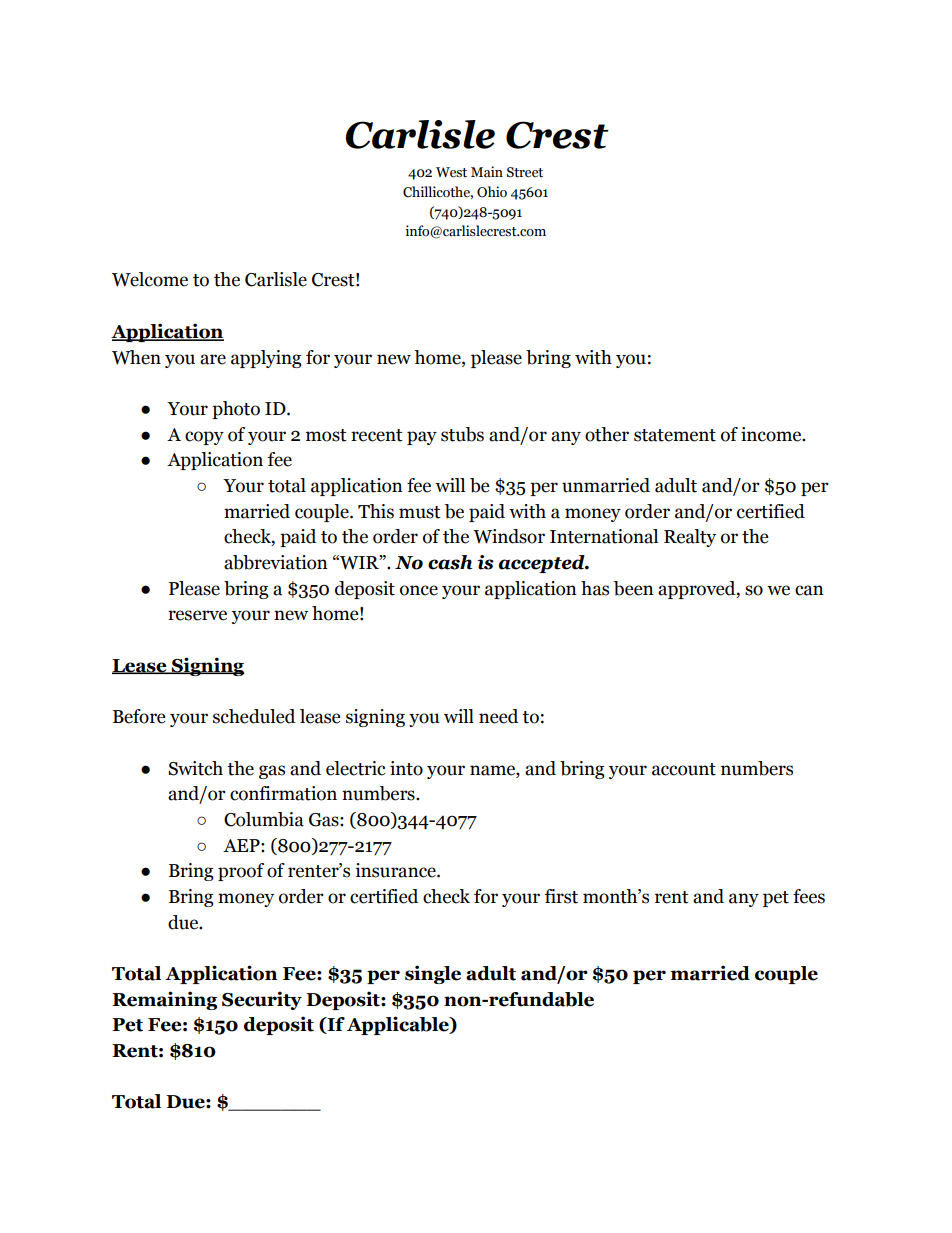 This screenshot has width=952, height=1233. I want to click on single, so click(433, 974).
